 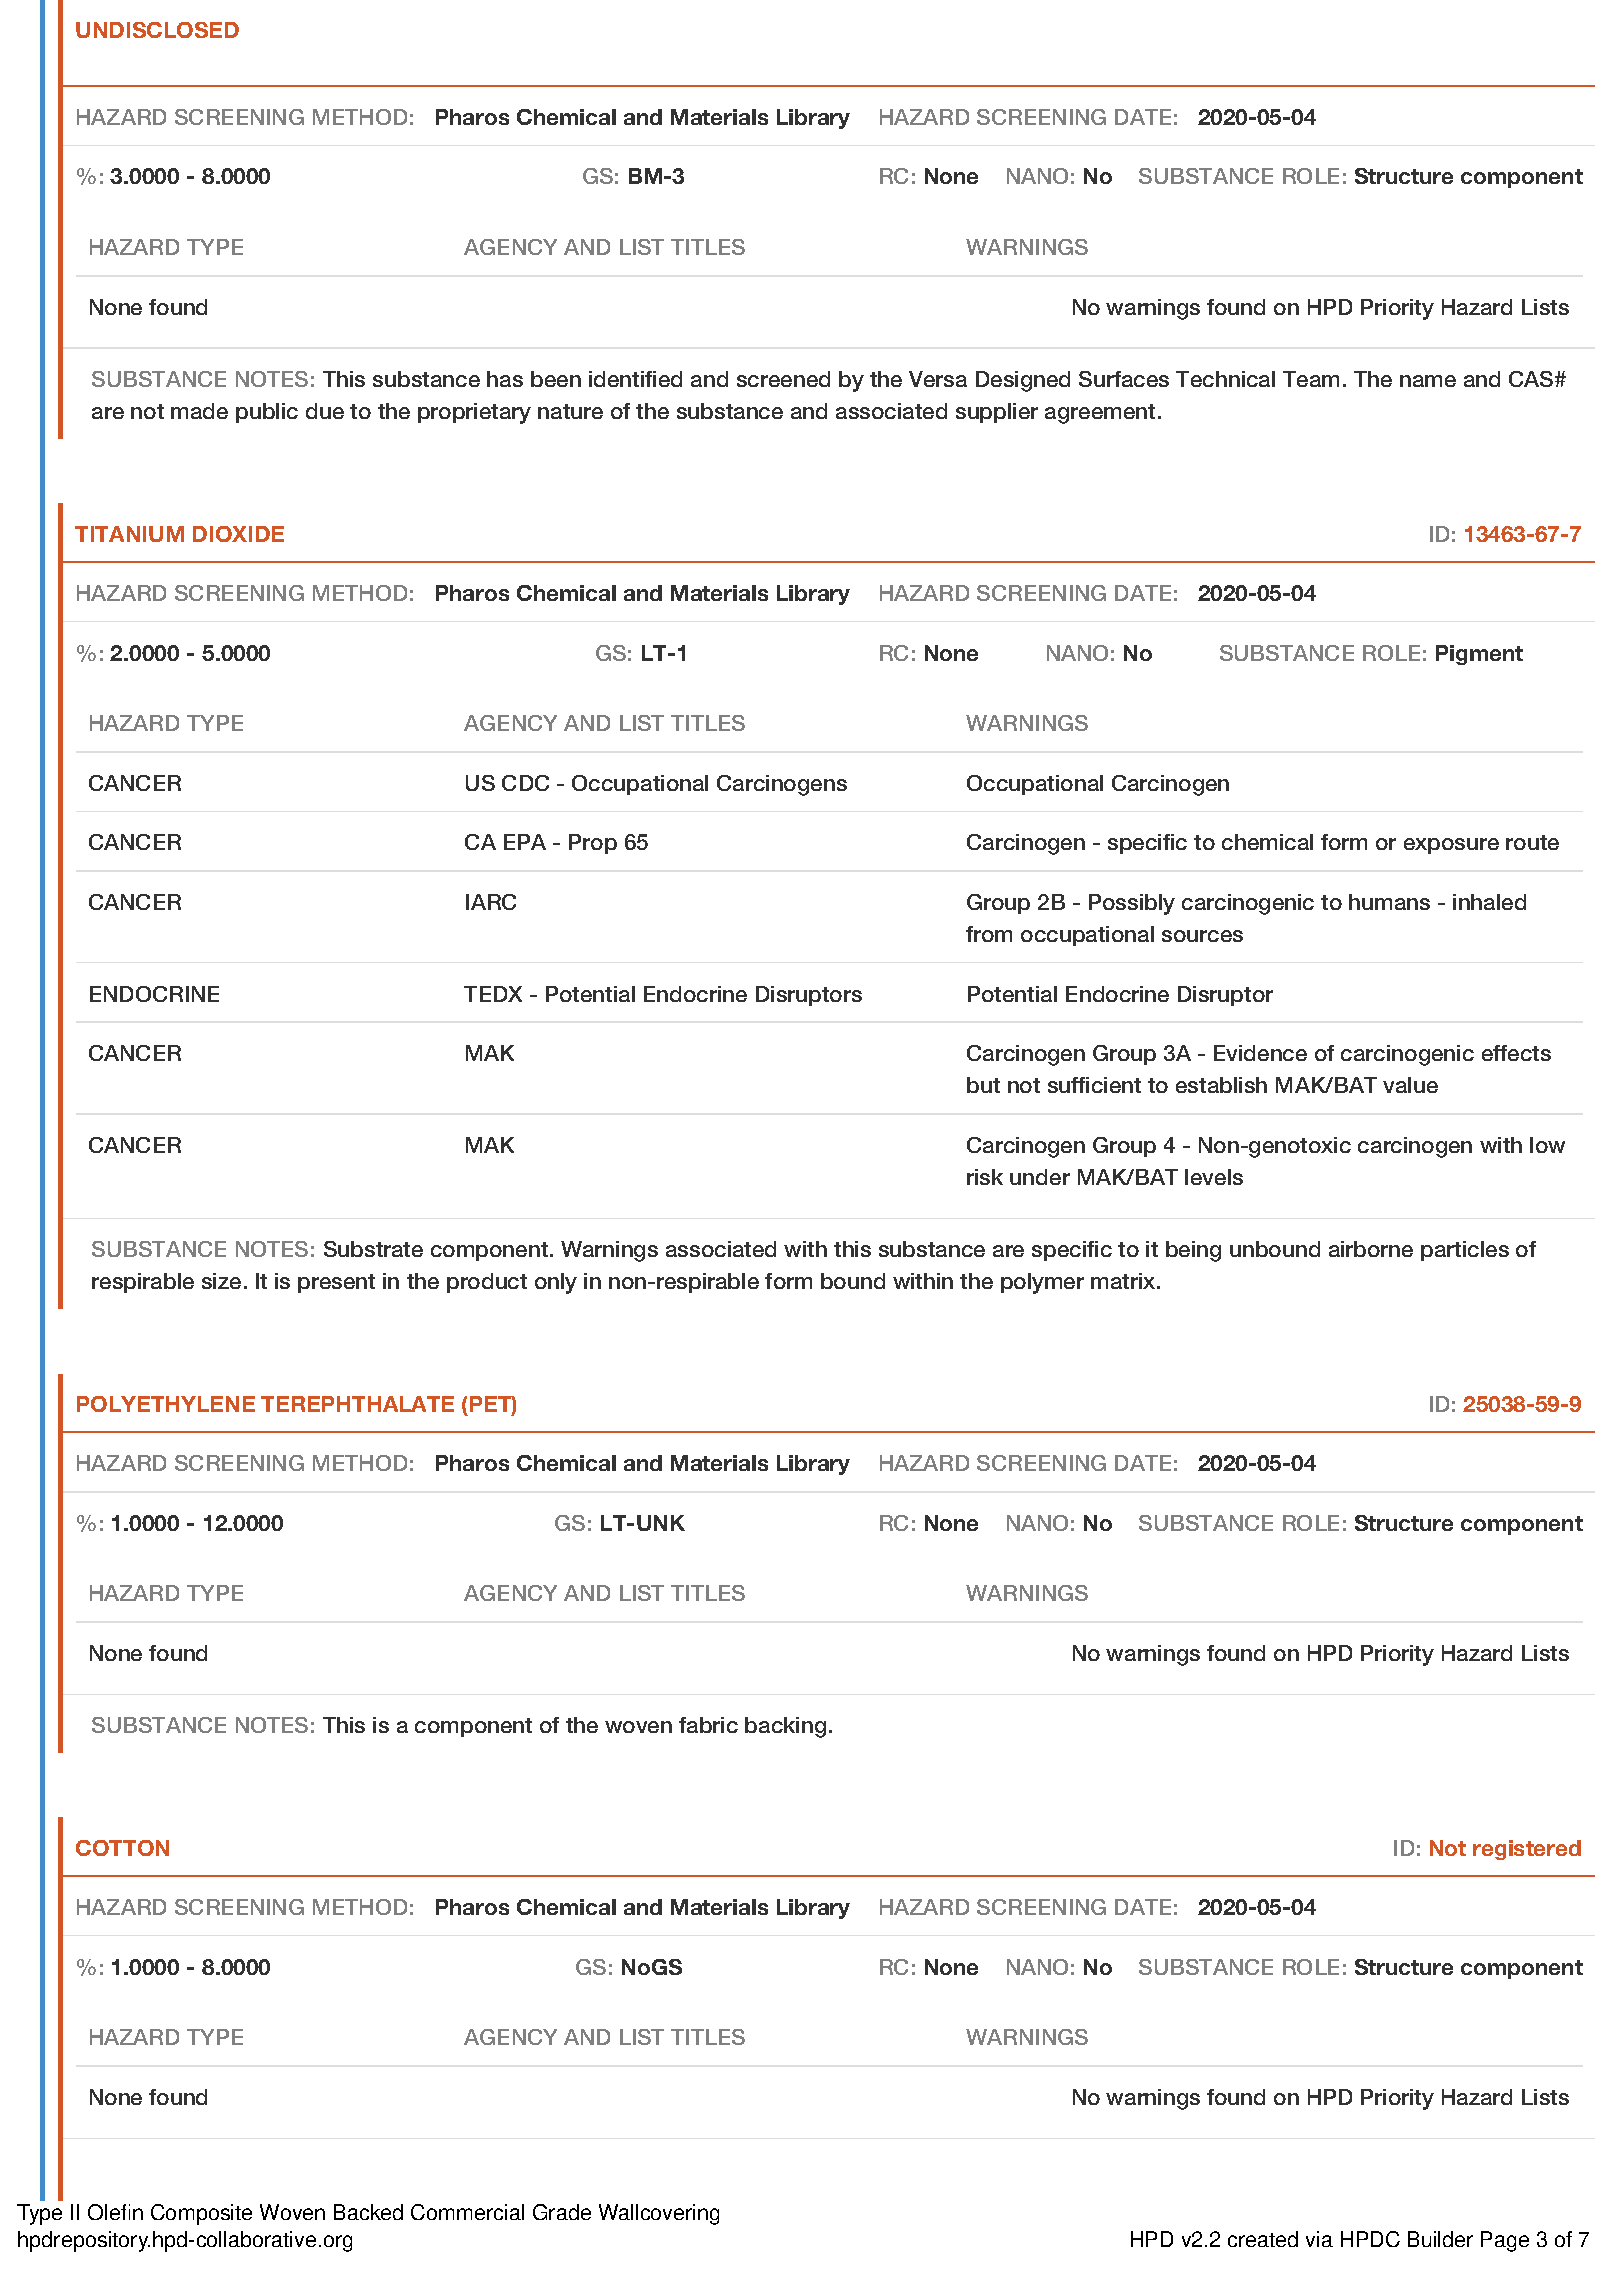 What do you see at coordinates (157, 30) in the screenshot?
I see `UNDISCLOSED` at bounding box center [157, 30].
